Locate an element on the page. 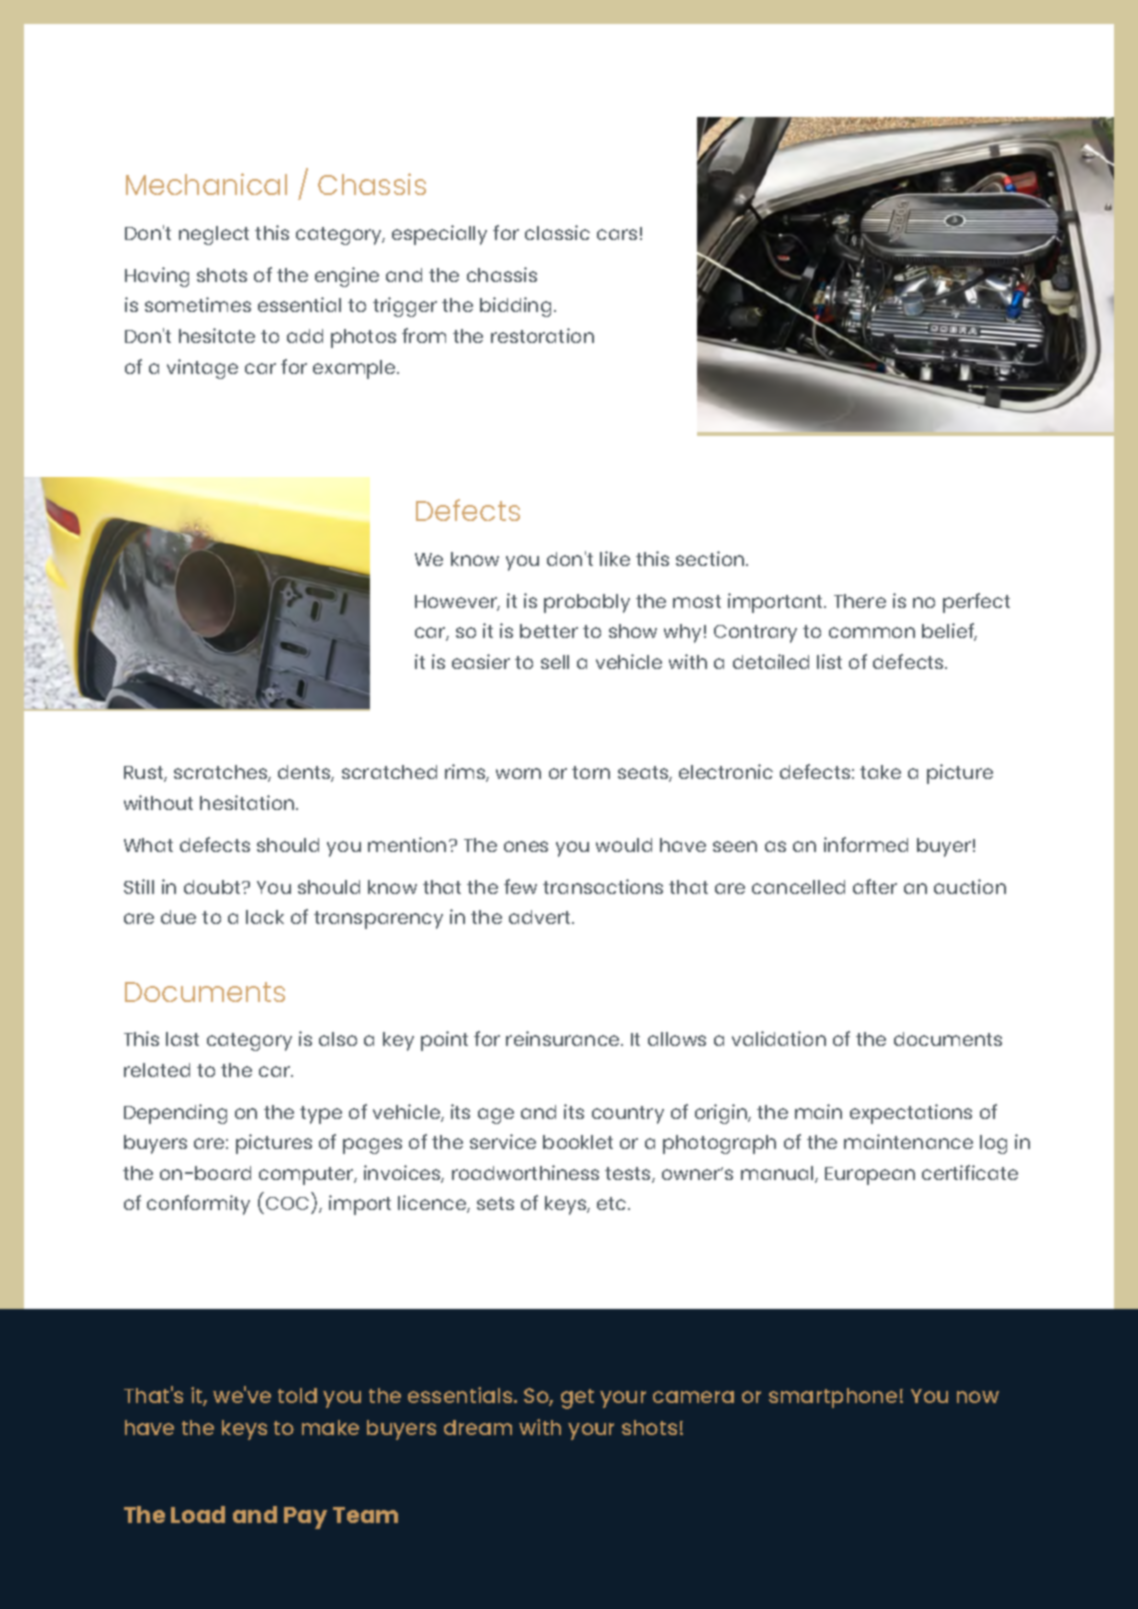 The width and height of the image is (1138, 1609). Load is located at coordinates (198, 1514).
